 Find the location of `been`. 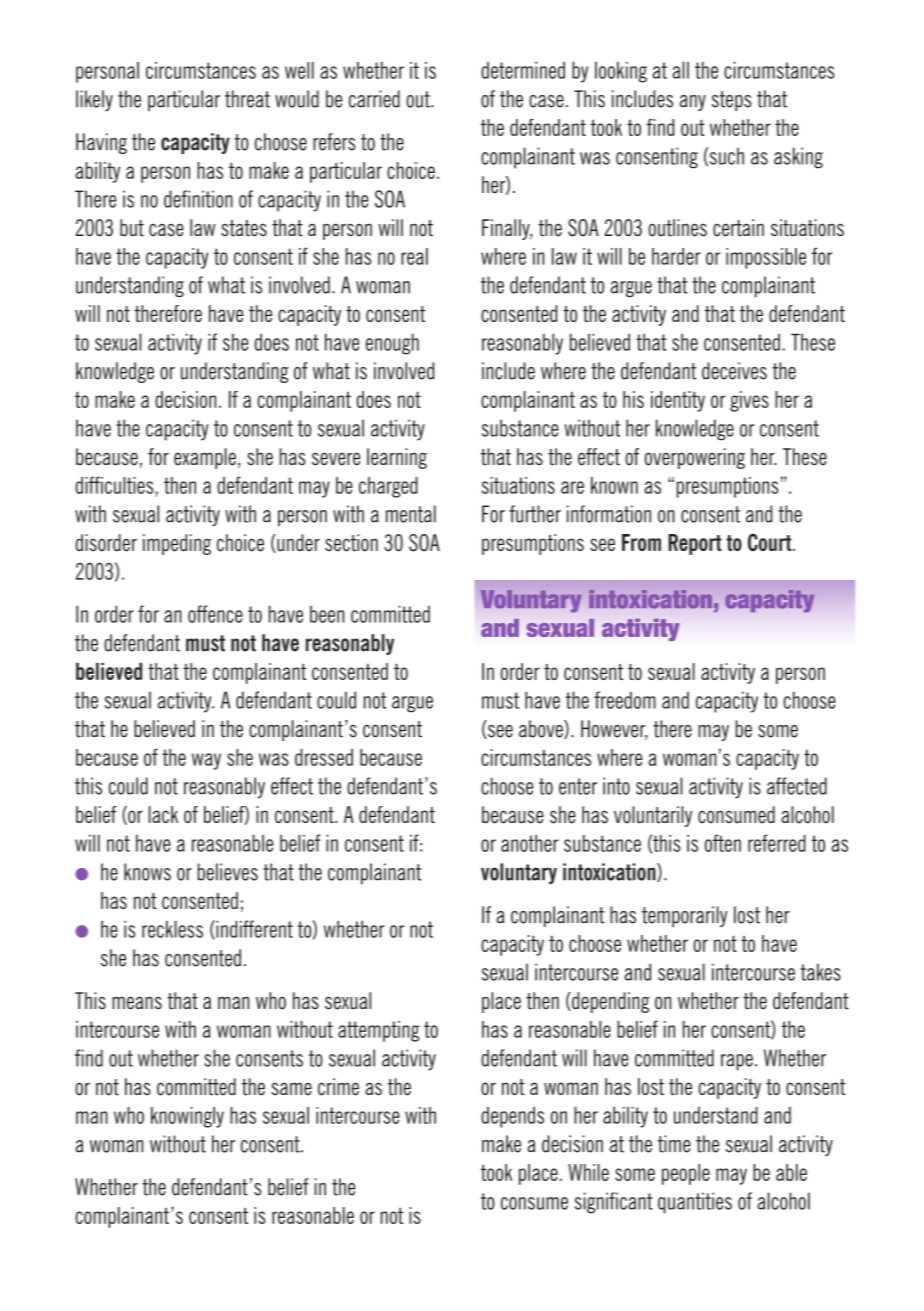

been is located at coordinates (327, 614).
